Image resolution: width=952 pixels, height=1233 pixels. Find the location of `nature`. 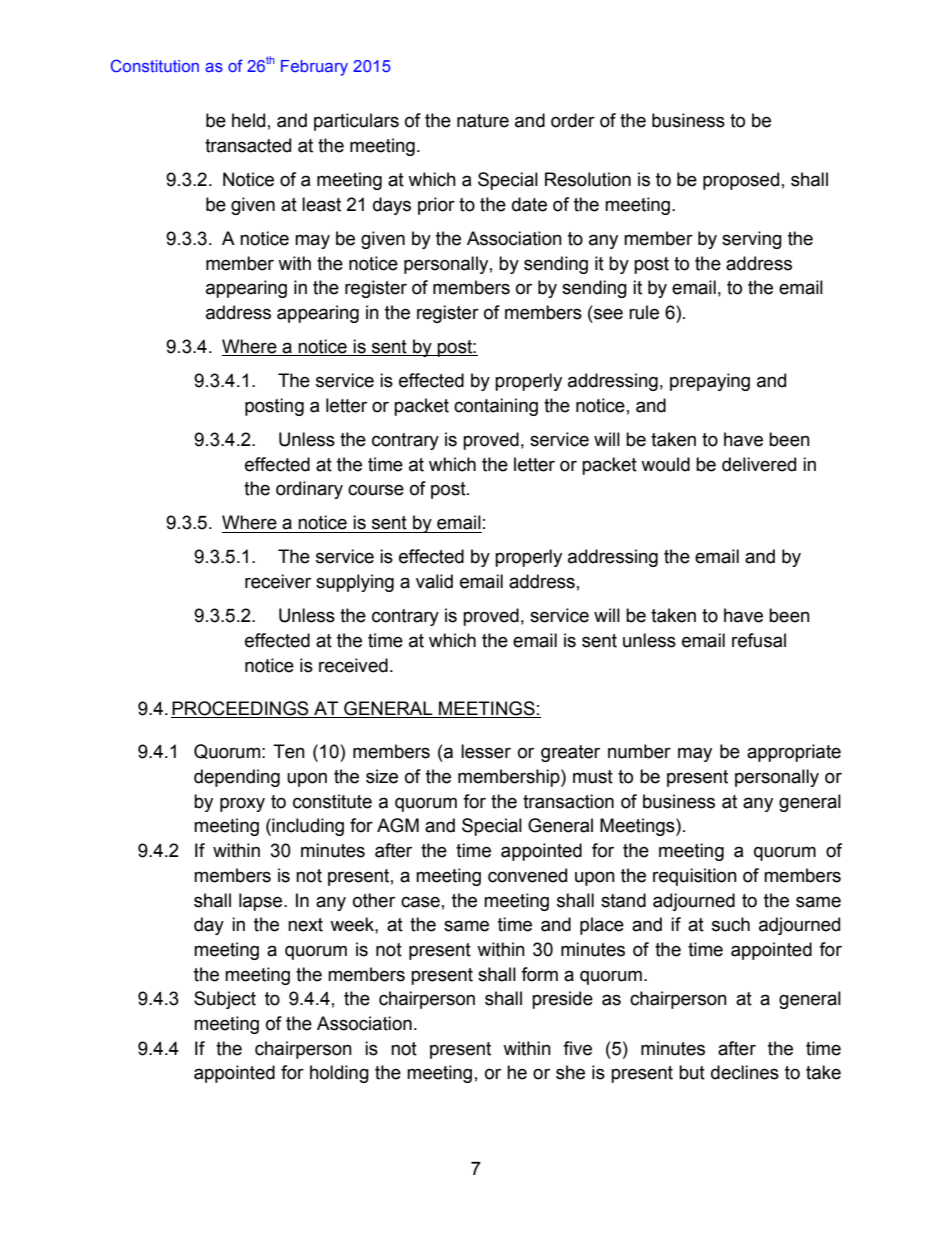

nature is located at coordinates (483, 121).
